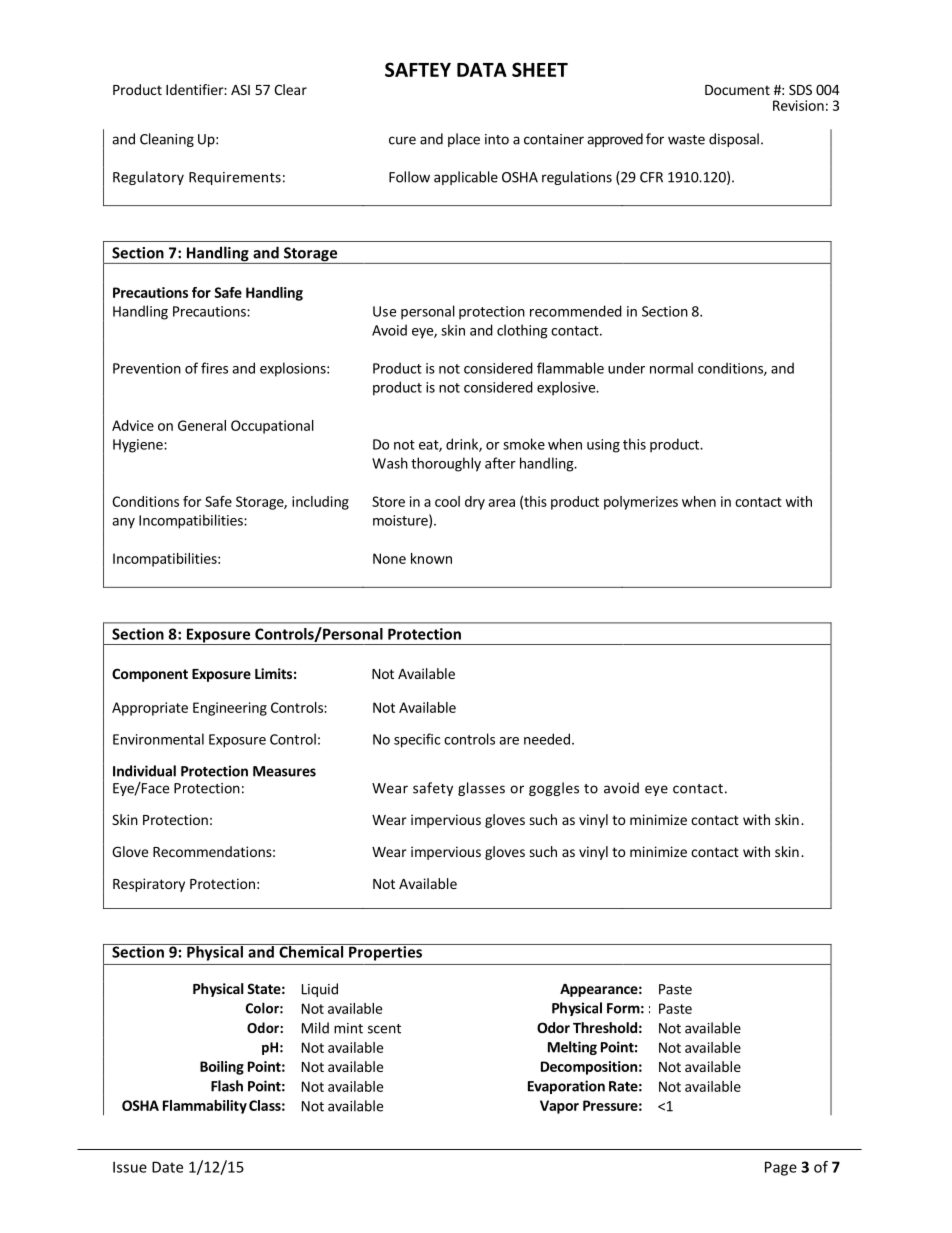  Describe the element at coordinates (205, 1107) in the screenshot. I see `Flammability` at that location.
